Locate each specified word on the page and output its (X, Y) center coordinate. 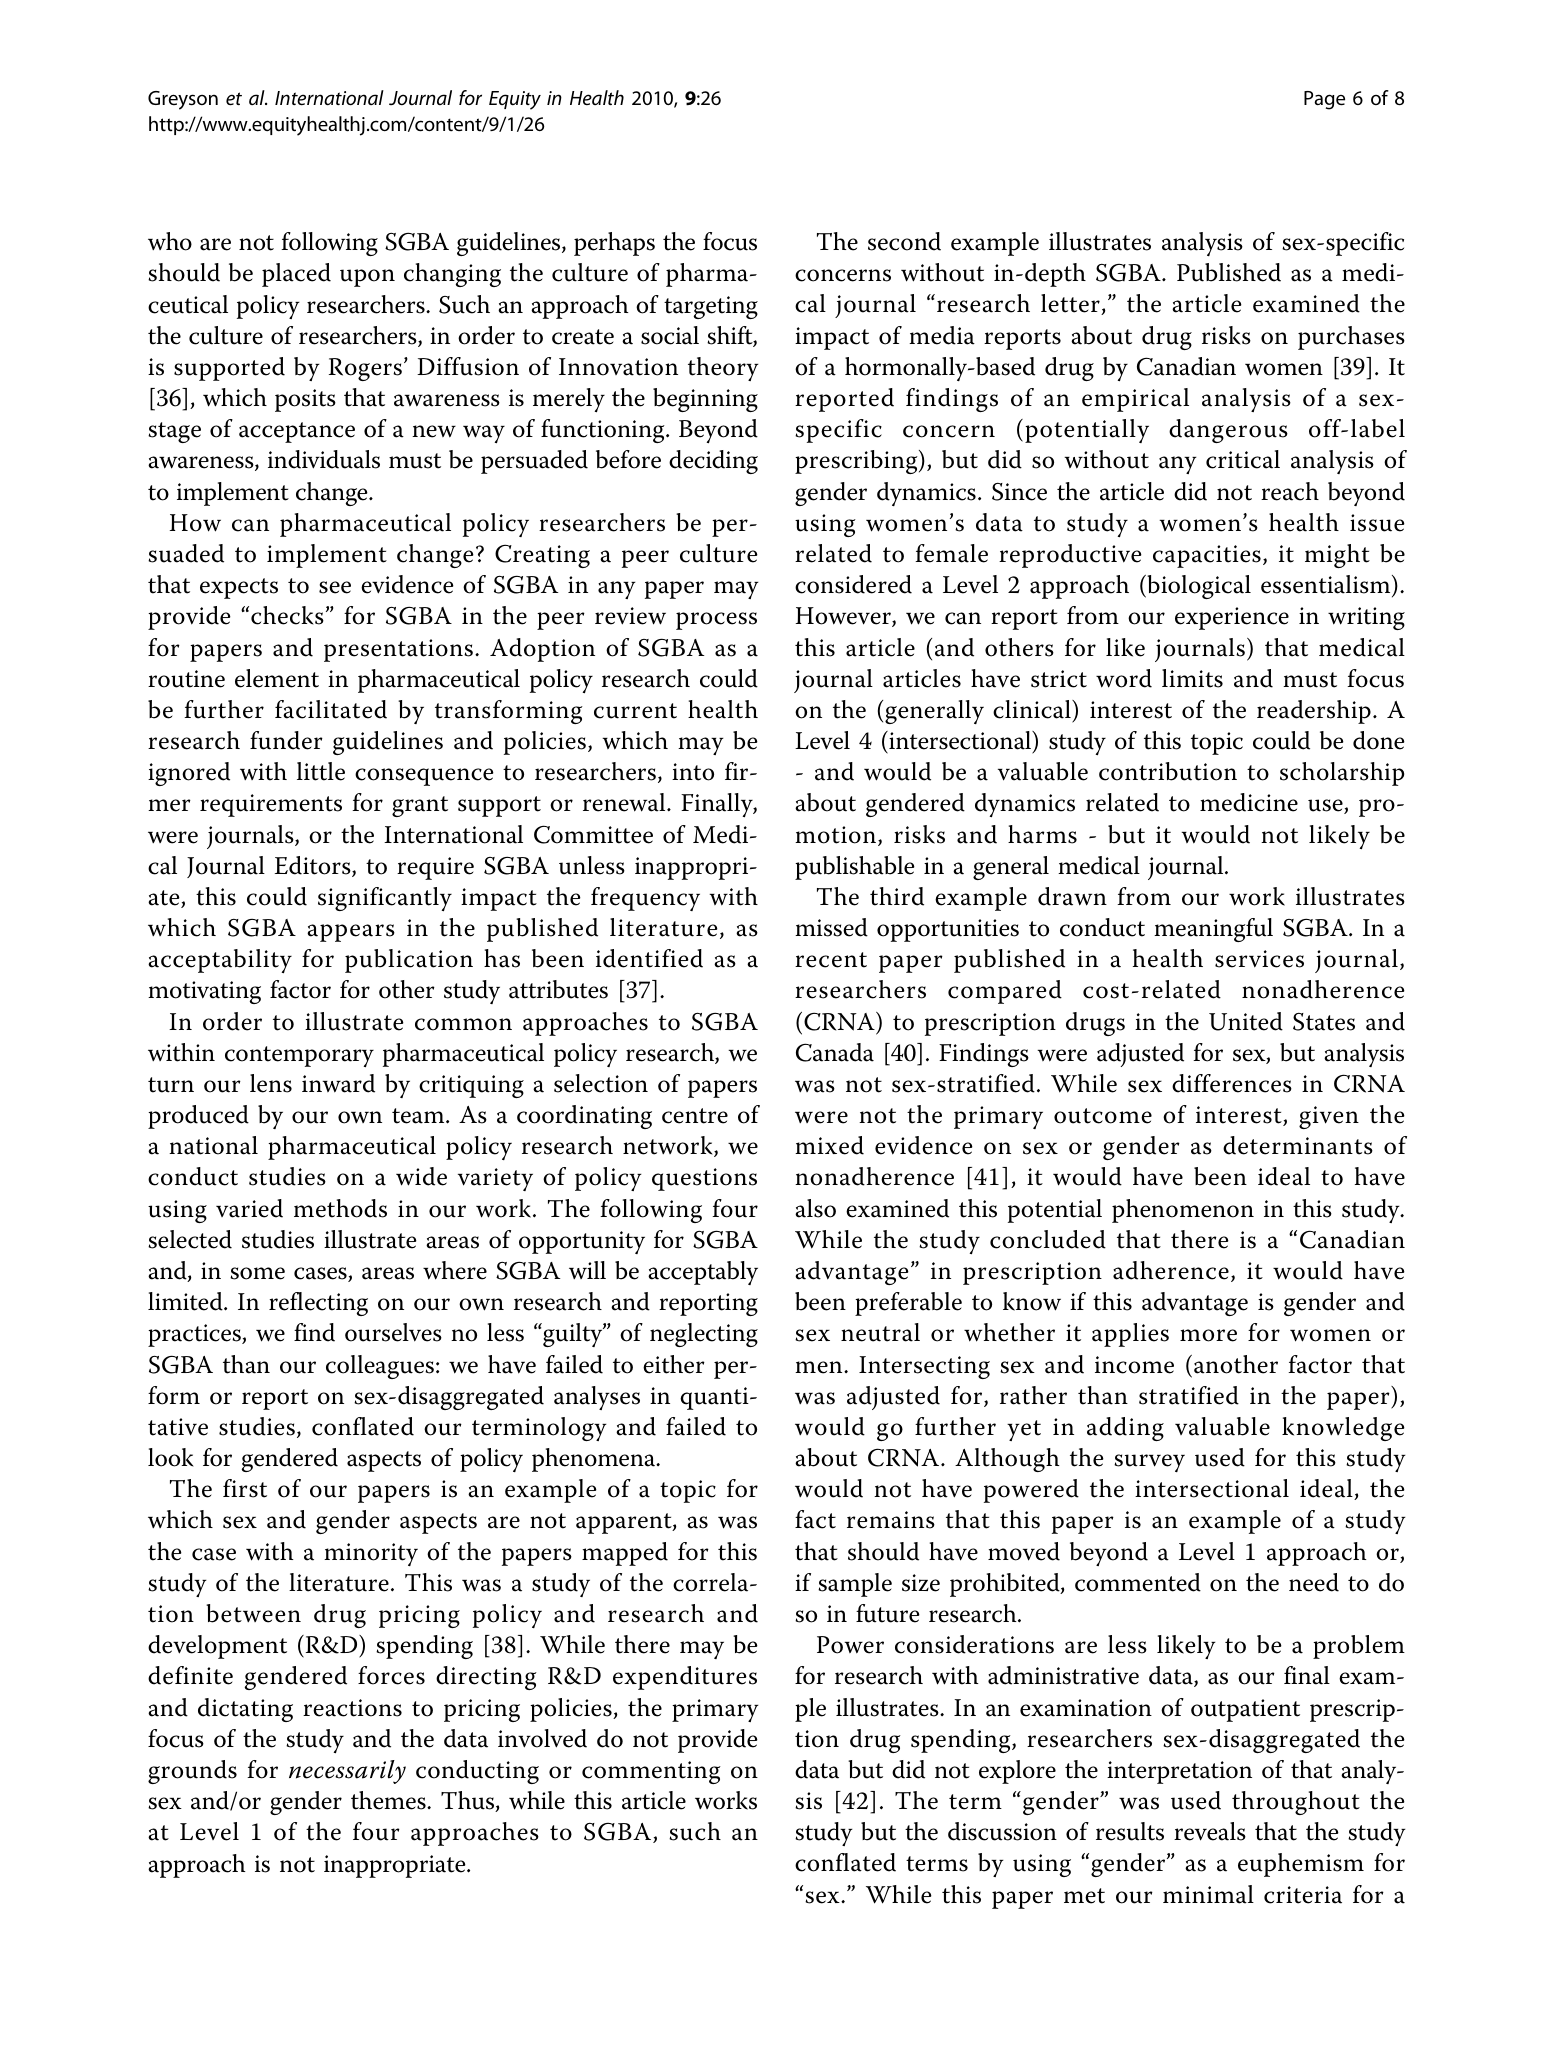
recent (831, 960)
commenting (651, 1772)
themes (389, 1800)
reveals (1210, 1831)
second (904, 241)
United (1246, 1021)
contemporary (299, 1056)
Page (1324, 100)
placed (296, 275)
